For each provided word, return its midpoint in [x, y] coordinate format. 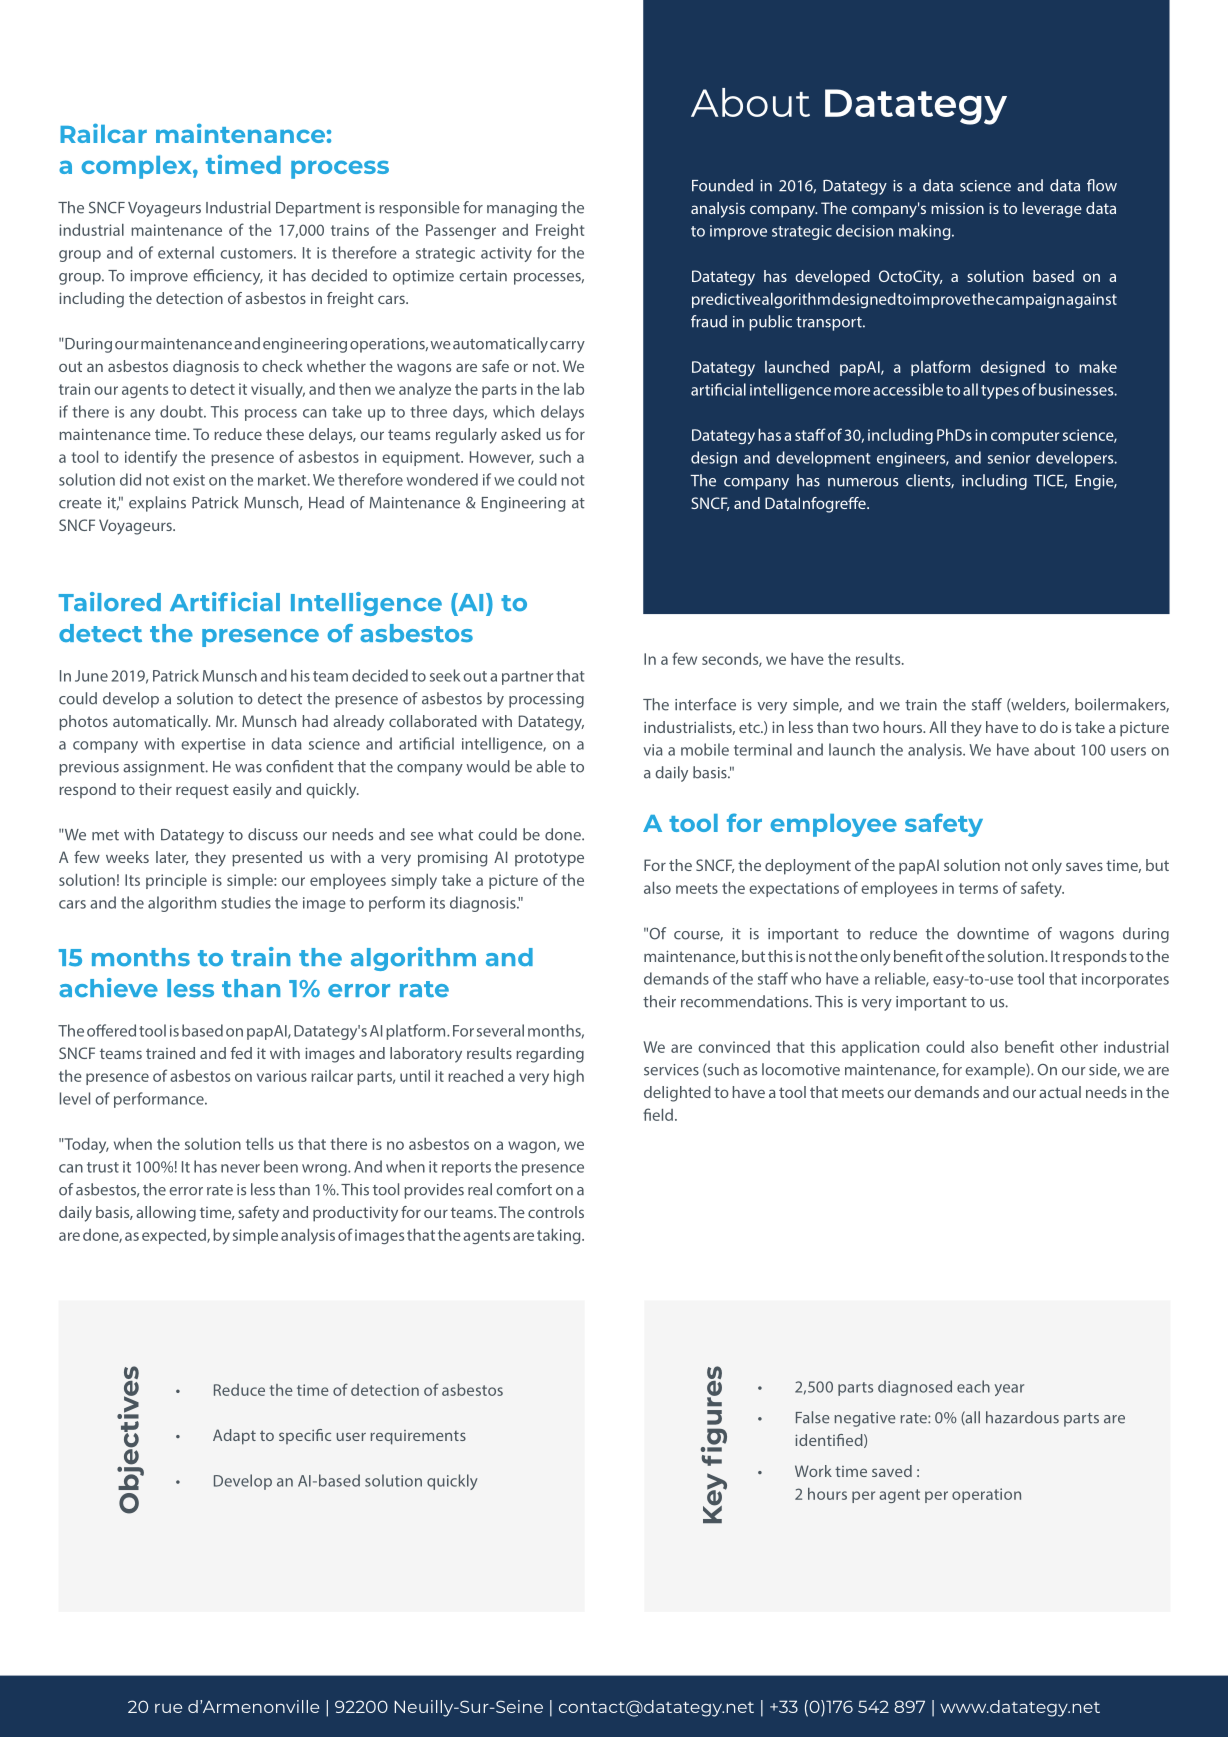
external [186, 252]
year [1009, 1390]
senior [1009, 458]
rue [168, 1708]
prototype [549, 859]
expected [175, 1236]
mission [957, 208]
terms [978, 888]
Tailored [110, 601]
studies [246, 902]
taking [560, 1236]
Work [813, 1471]
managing [522, 209]
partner [527, 678]
